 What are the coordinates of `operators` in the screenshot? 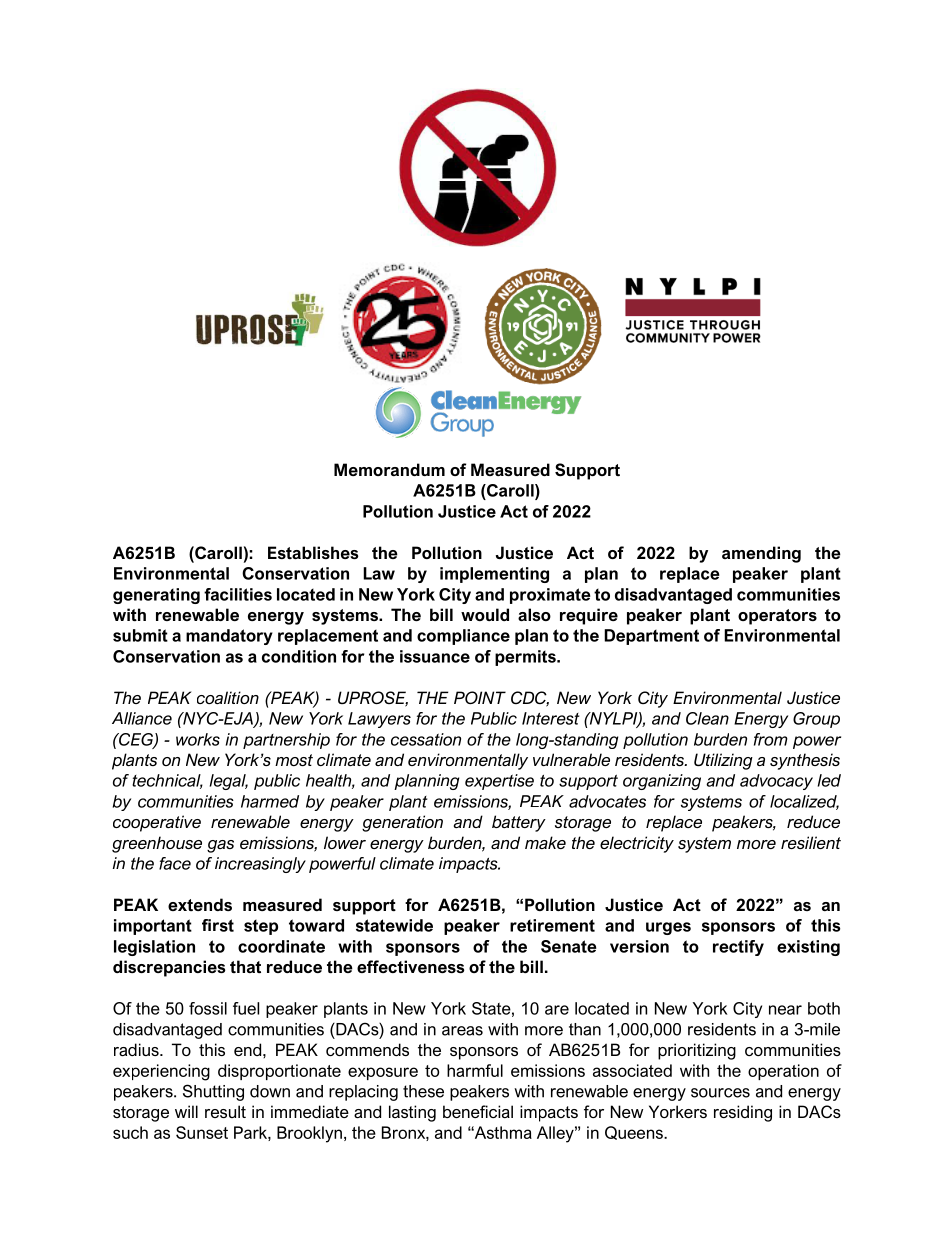 It's located at (777, 617).
